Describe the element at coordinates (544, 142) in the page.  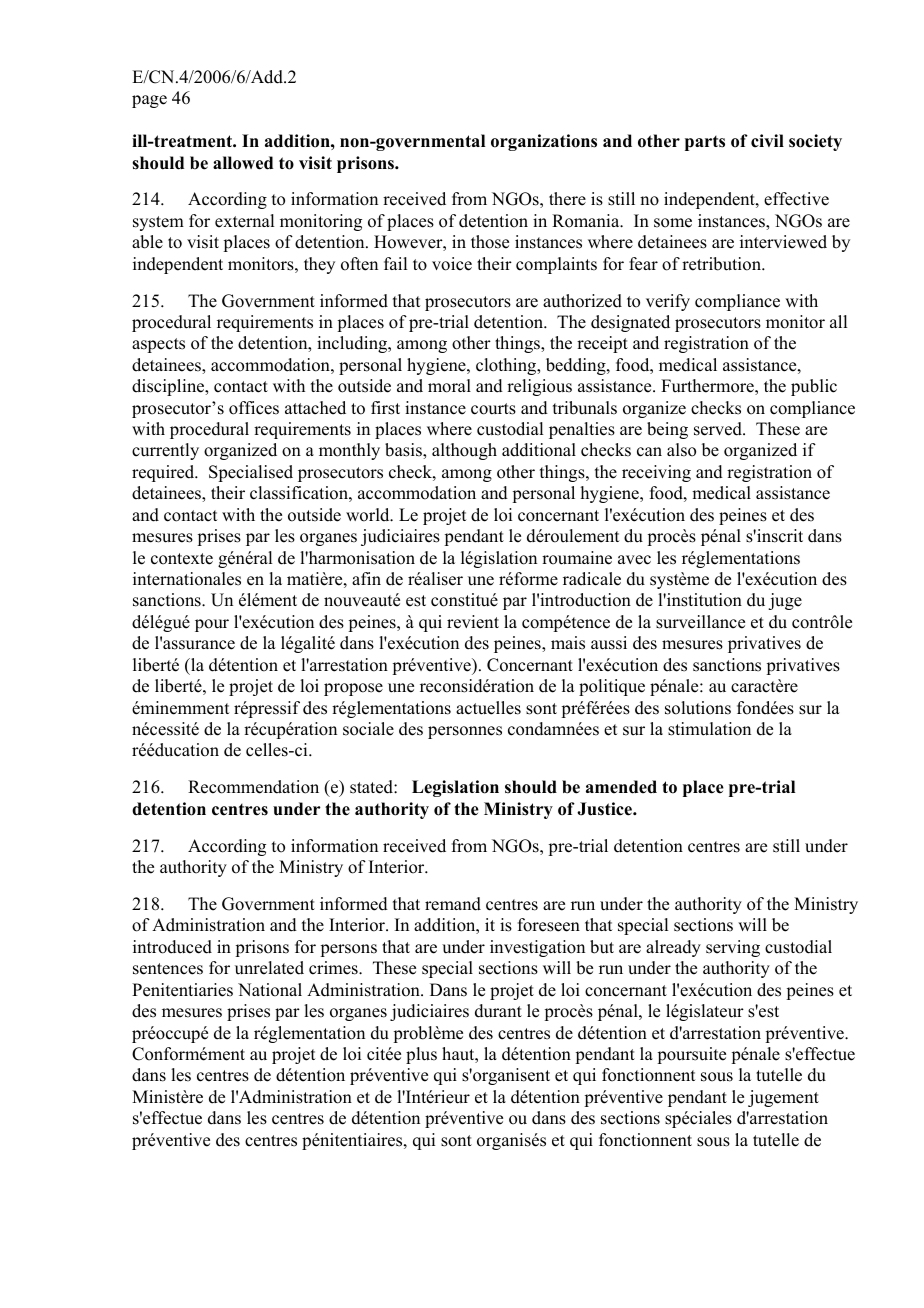
I see `organizations` at that location.
